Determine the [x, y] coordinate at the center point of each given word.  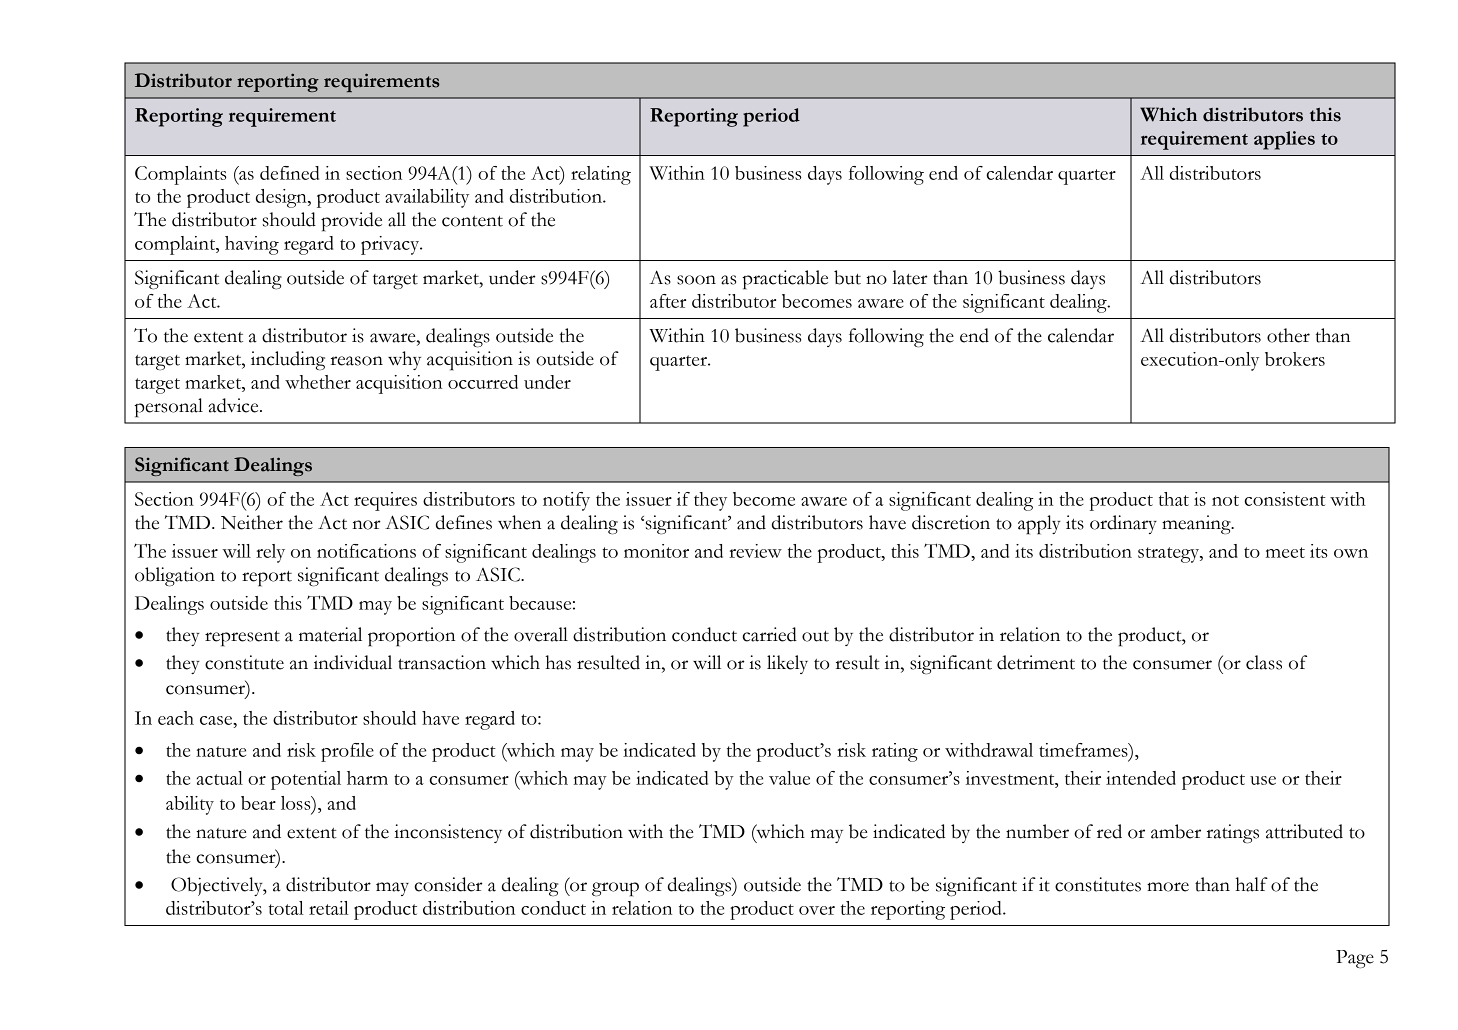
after [668, 301]
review [755, 551]
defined [289, 173]
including [288, 360]
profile [347, 752]
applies [1284, 140]
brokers [1295, 359]
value [789, 778]
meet [1285, 552]
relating [601, 175]
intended [1141, 778]
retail [329, 908]
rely [270, 553]
